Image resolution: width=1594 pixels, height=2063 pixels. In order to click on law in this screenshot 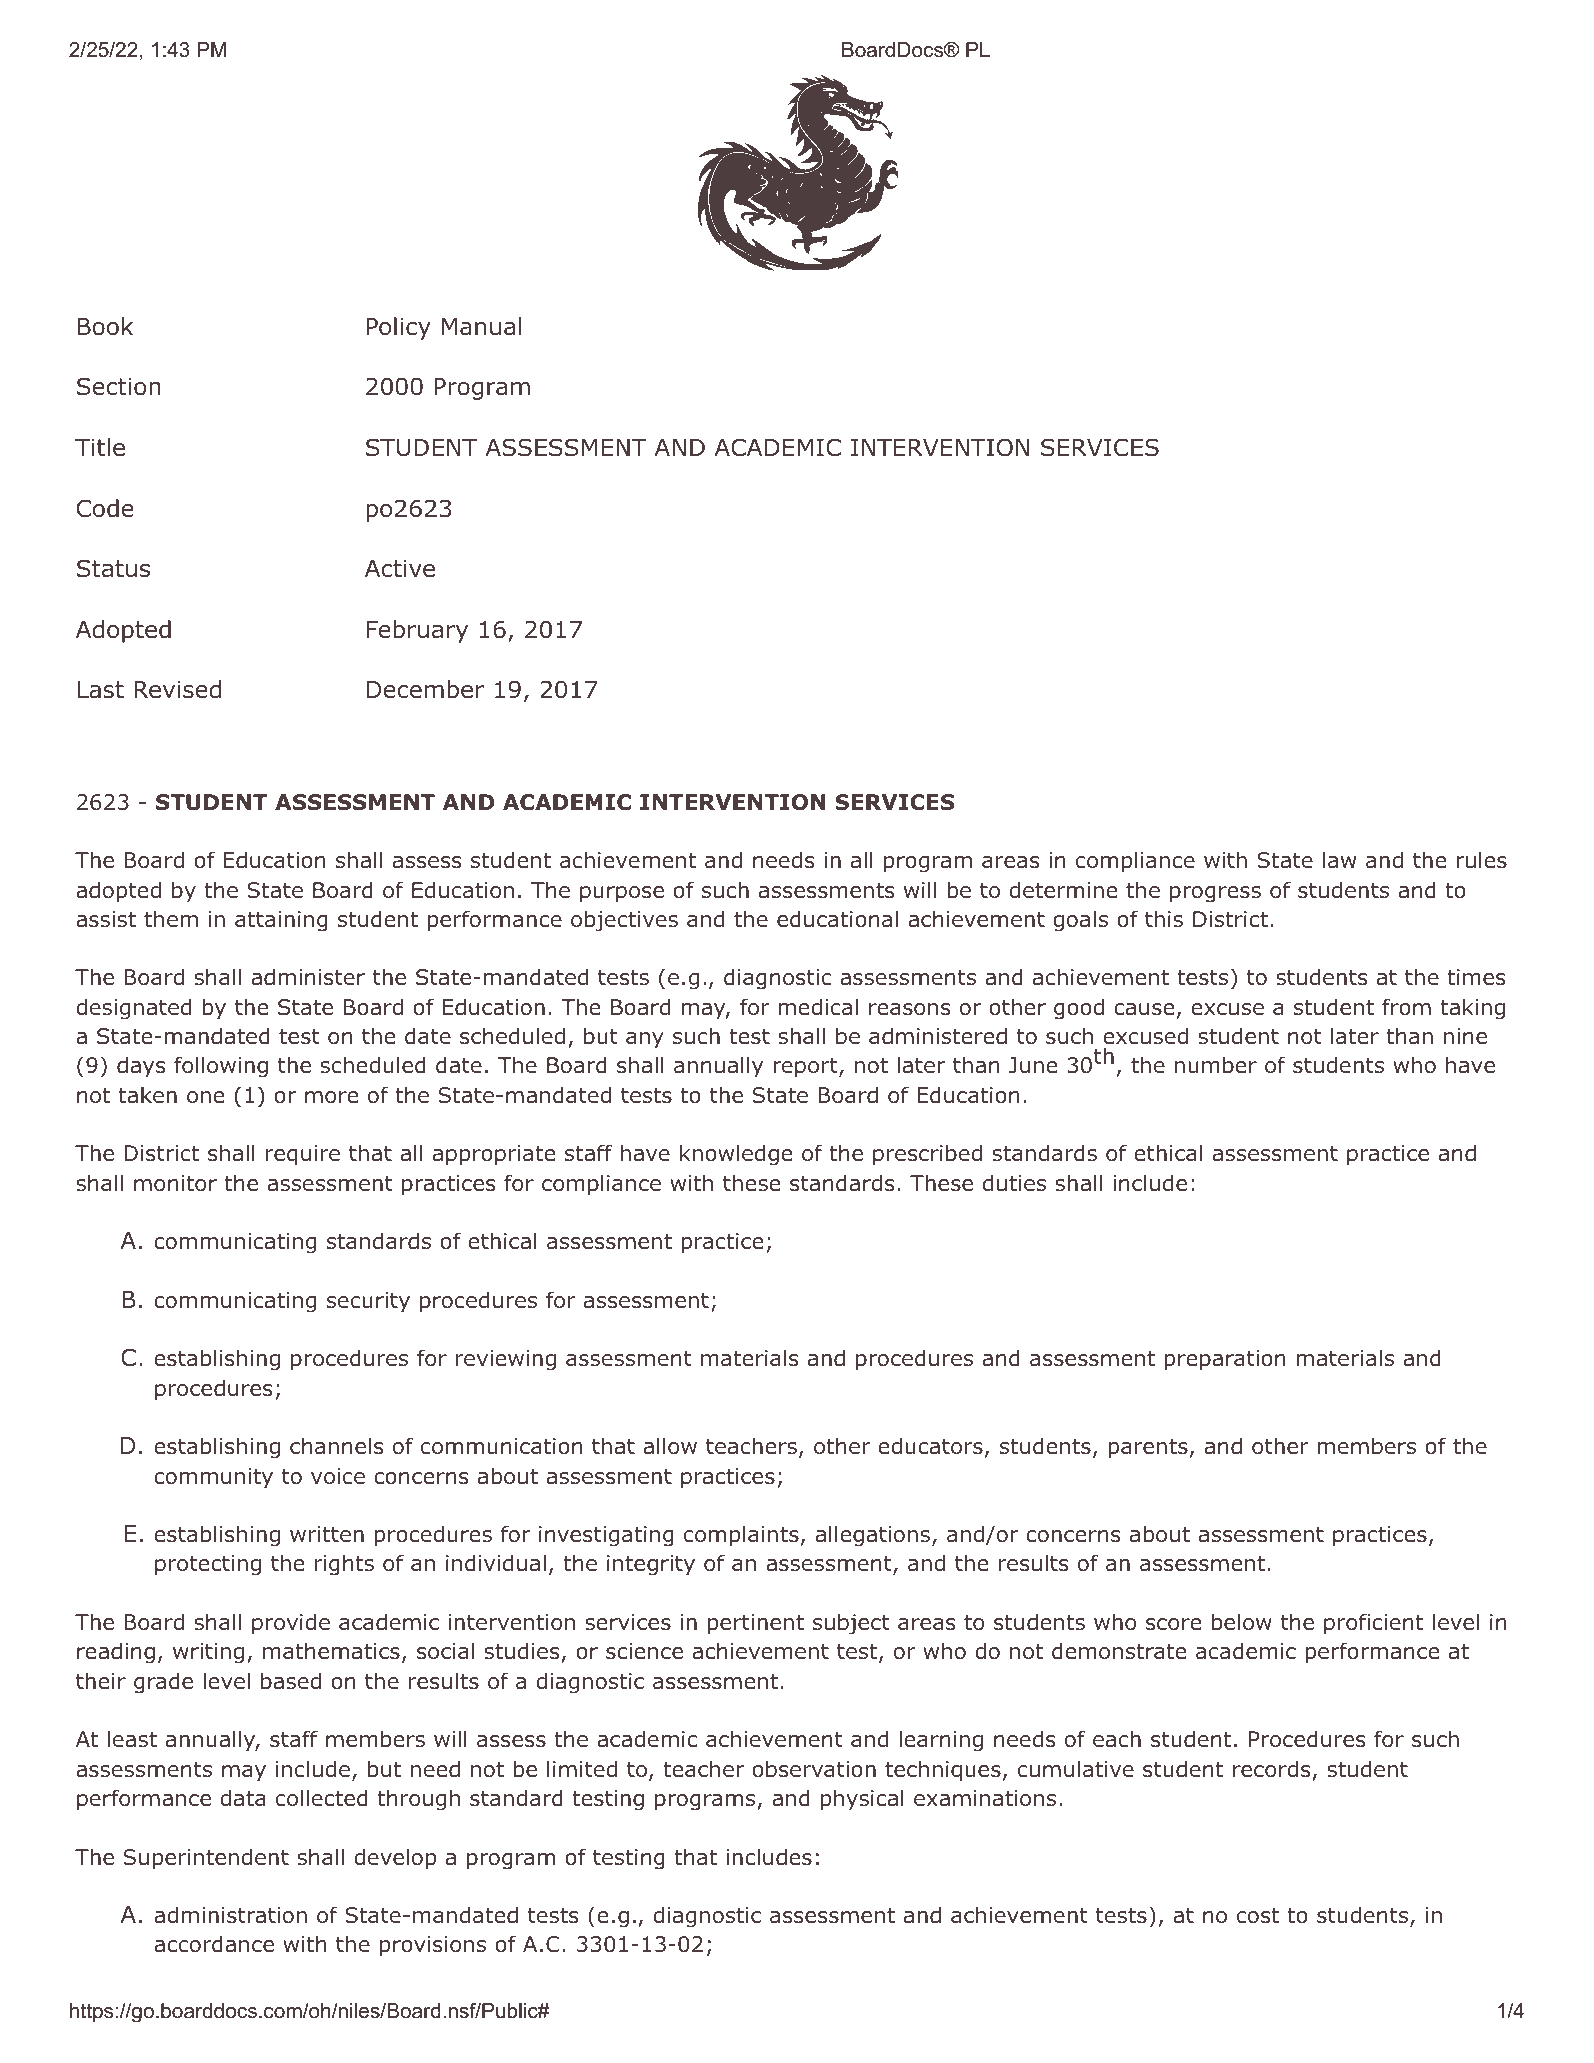, I will do `click(1339, 860)`.
